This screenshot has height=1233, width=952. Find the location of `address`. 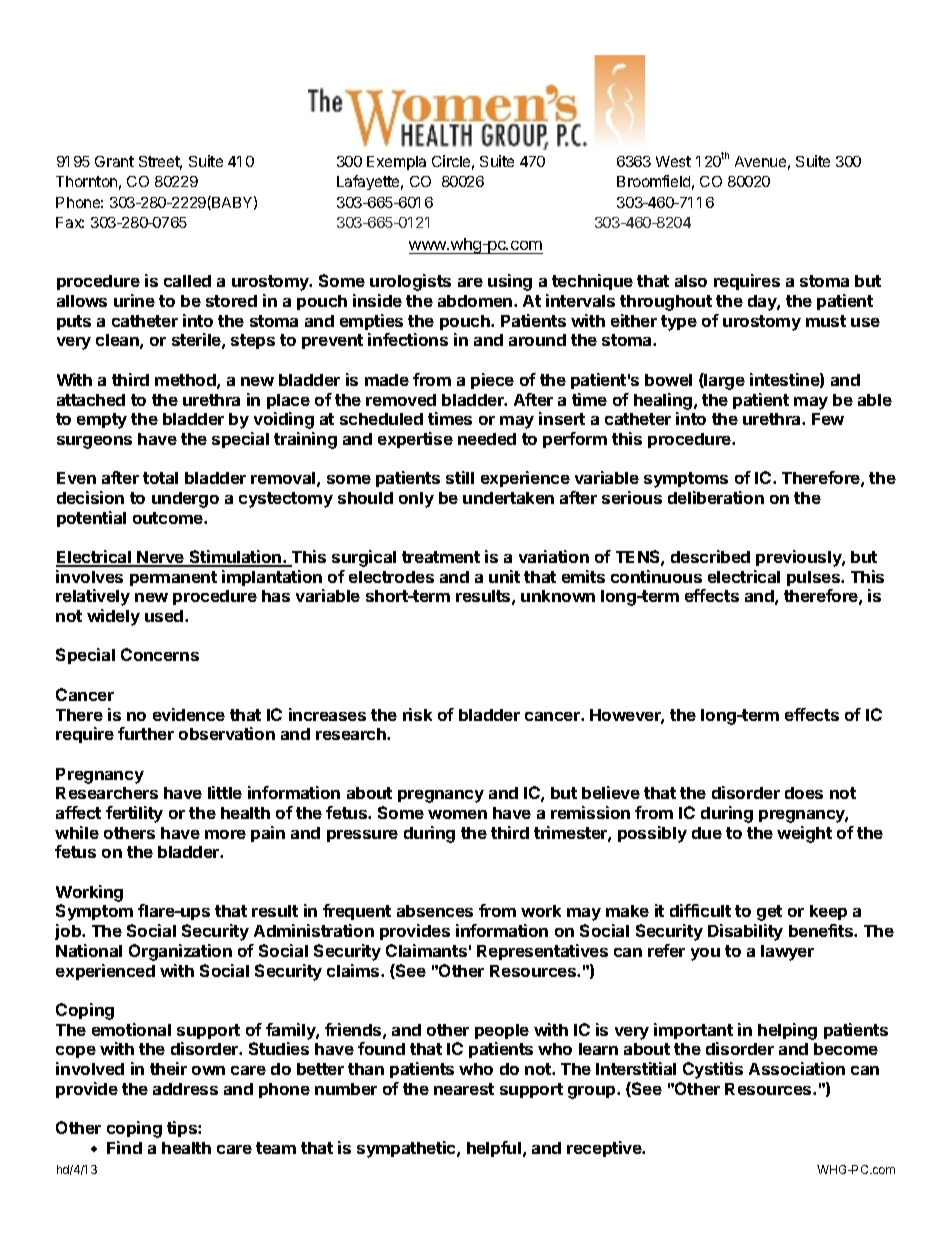

address is located at coordinates (185, 1089).
